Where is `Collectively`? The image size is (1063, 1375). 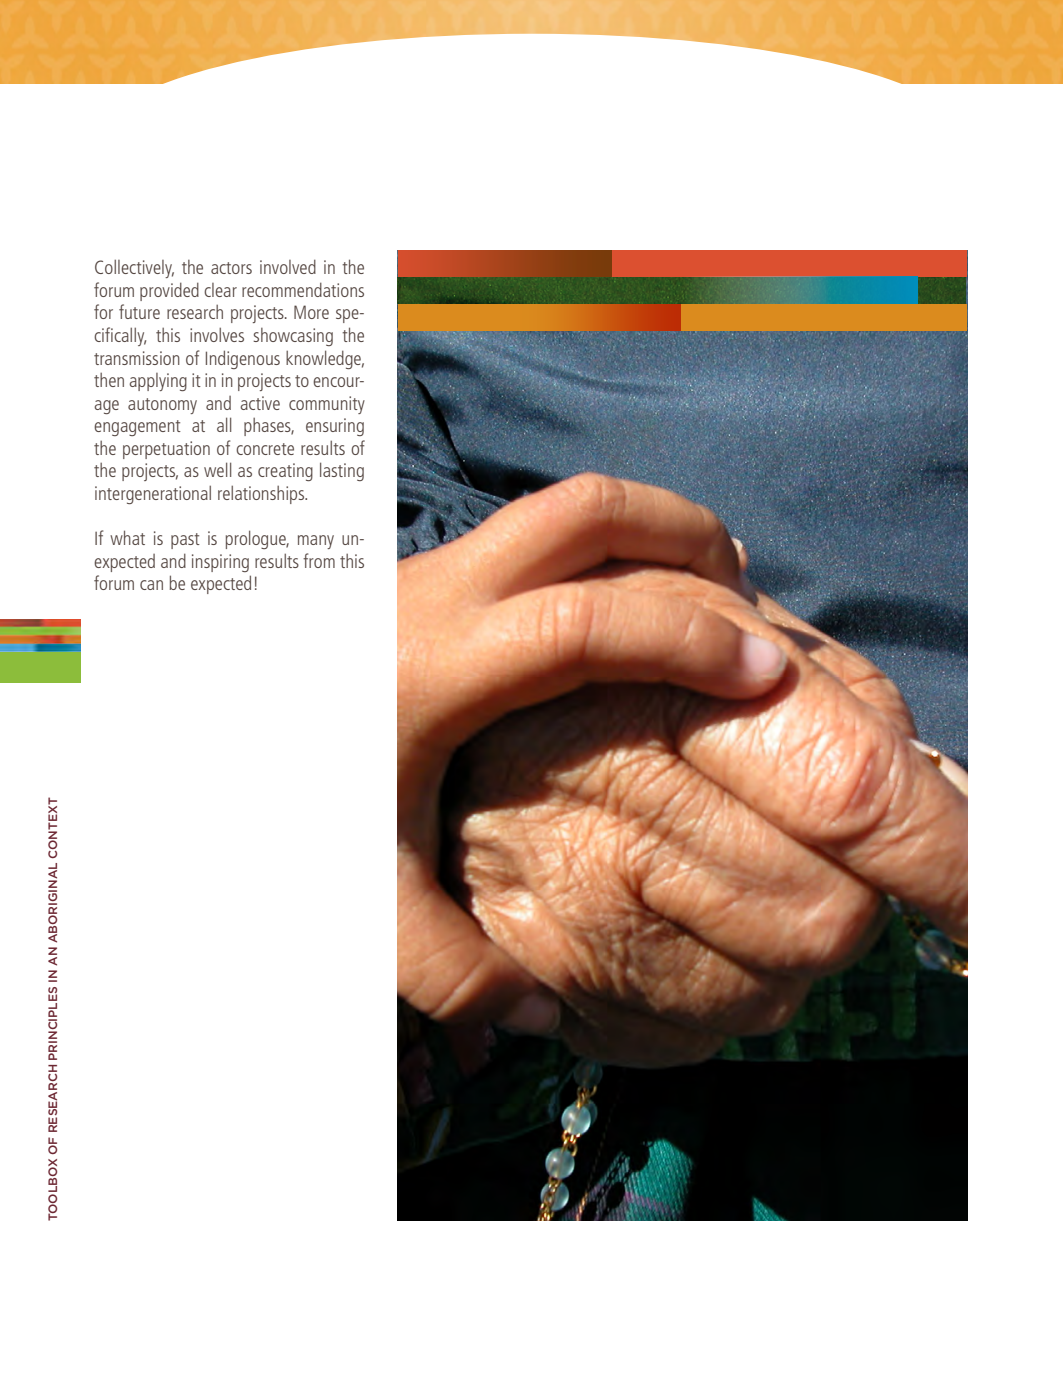 Collectively is located at coordinates (134, 268).
